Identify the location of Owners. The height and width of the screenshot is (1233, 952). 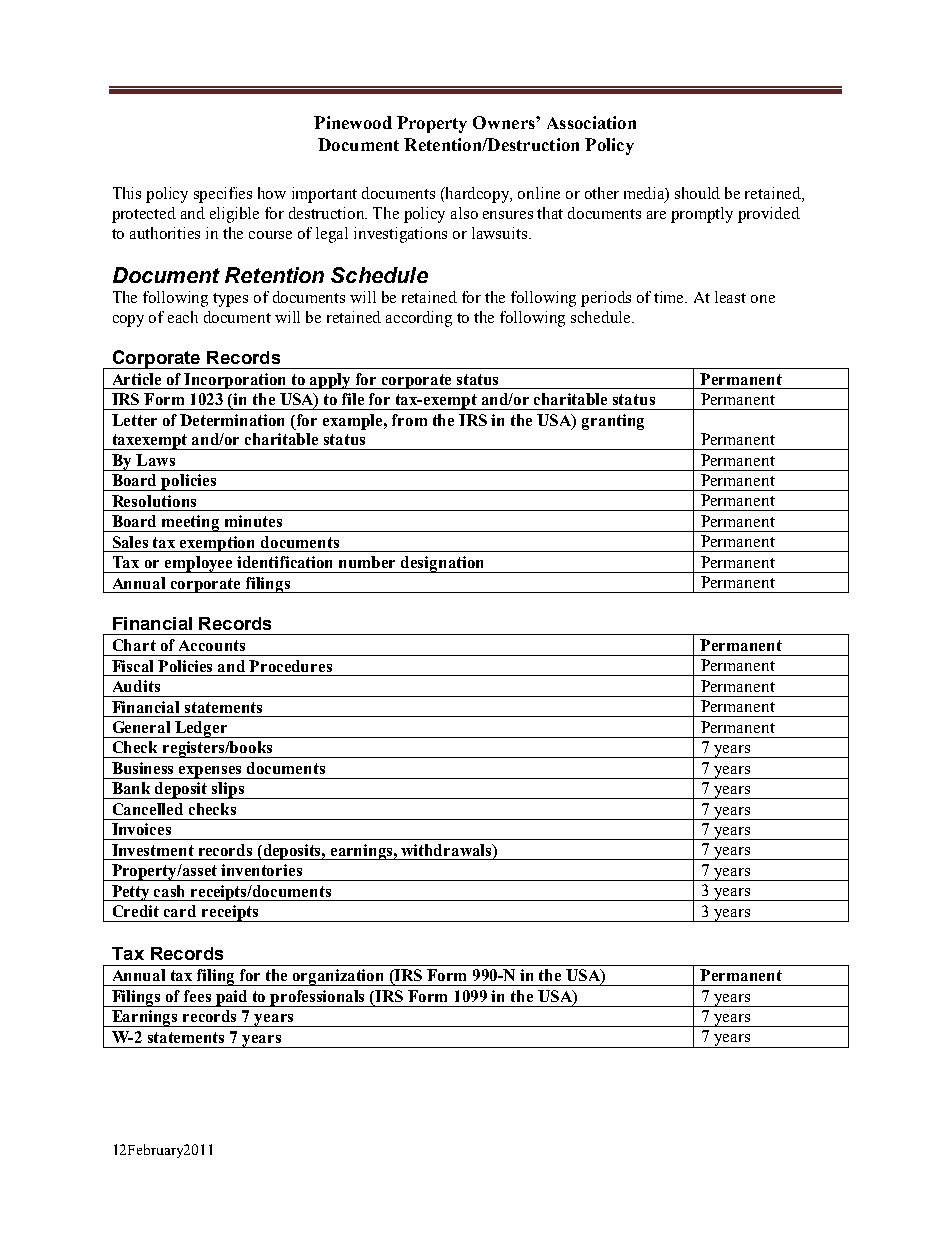
(505, 122).
